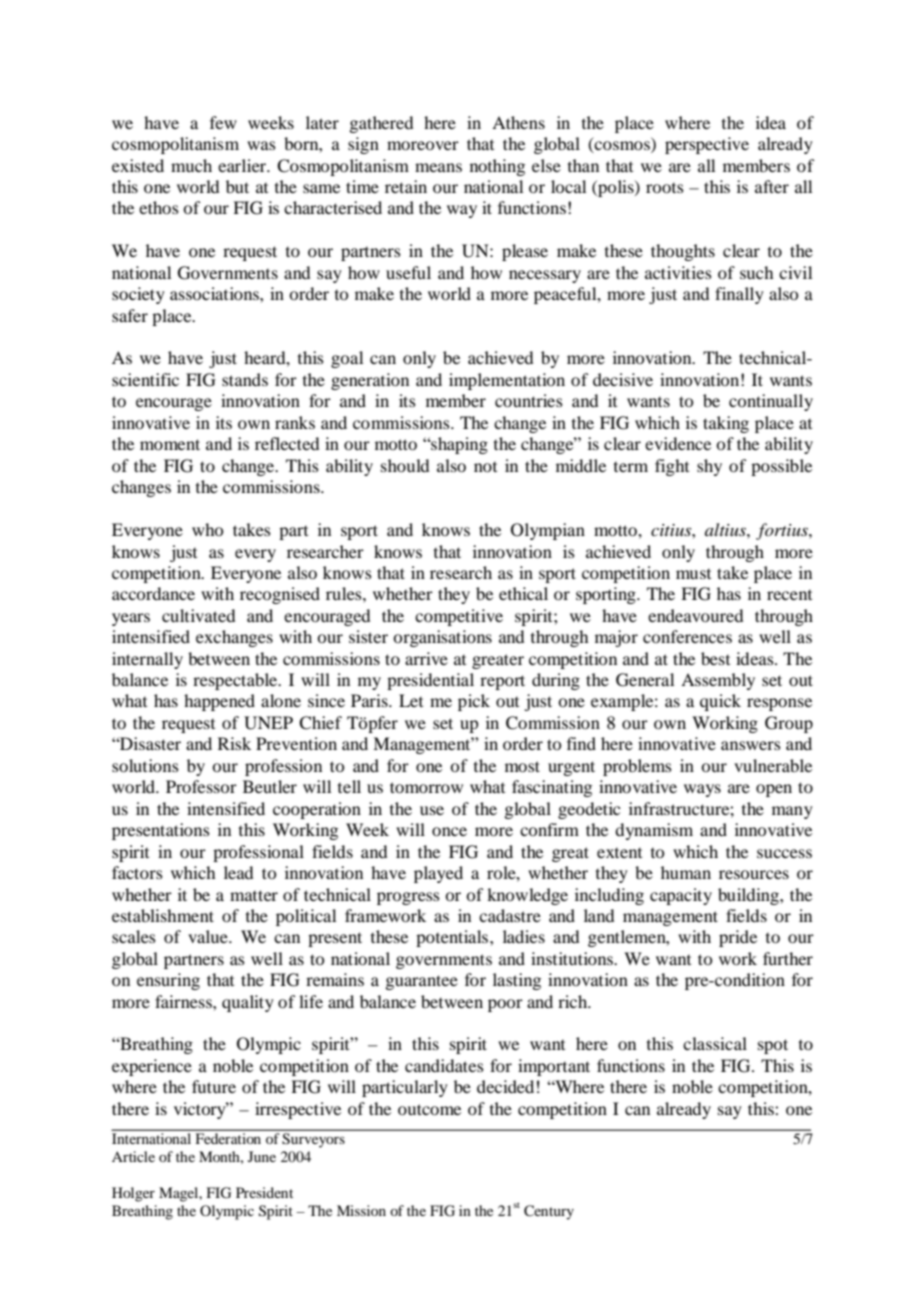 The image size is (924, 1308). I want to click on implementation, so click(507, 381).
